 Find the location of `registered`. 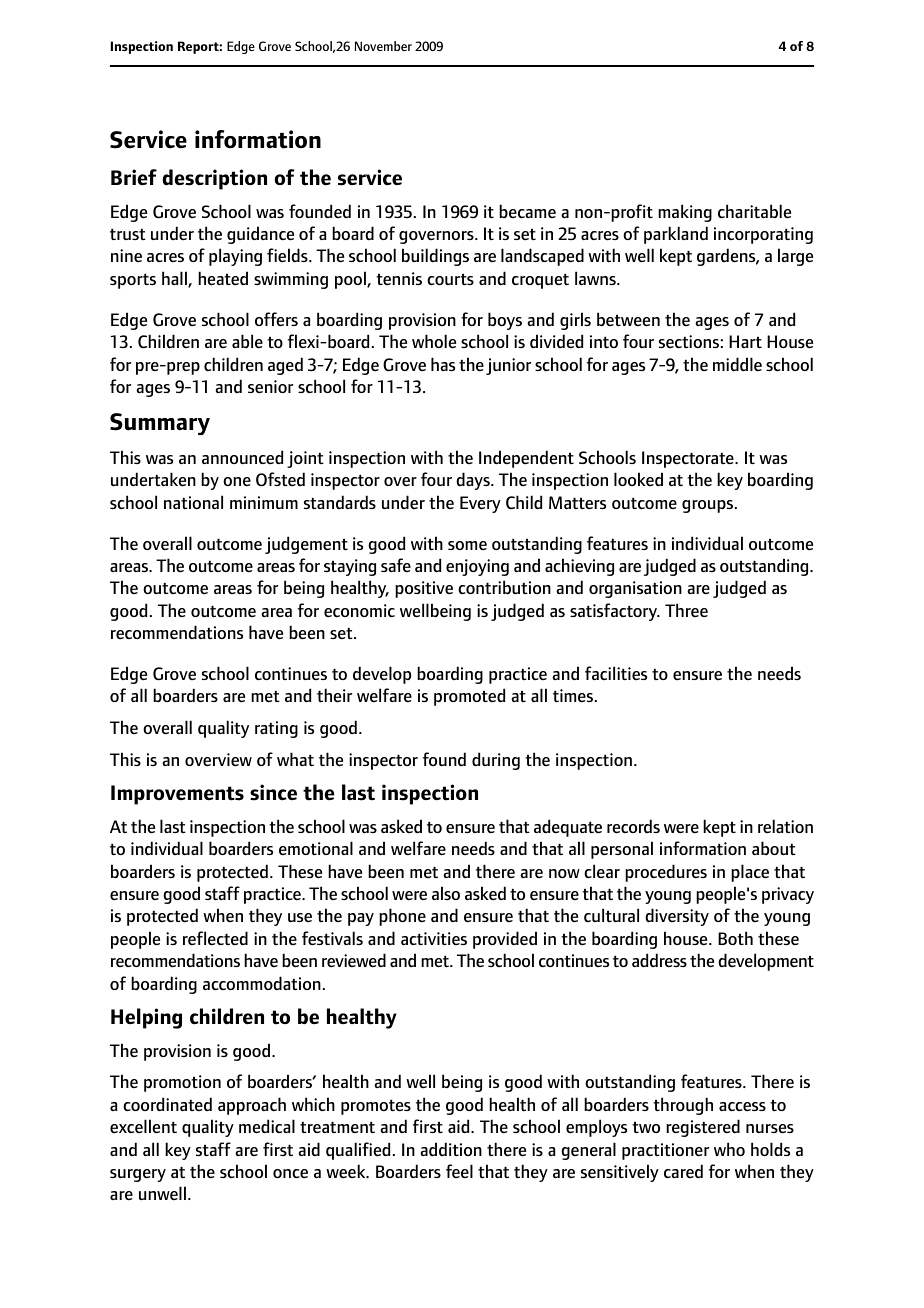

registered is located at coordinates (703, 1128).
